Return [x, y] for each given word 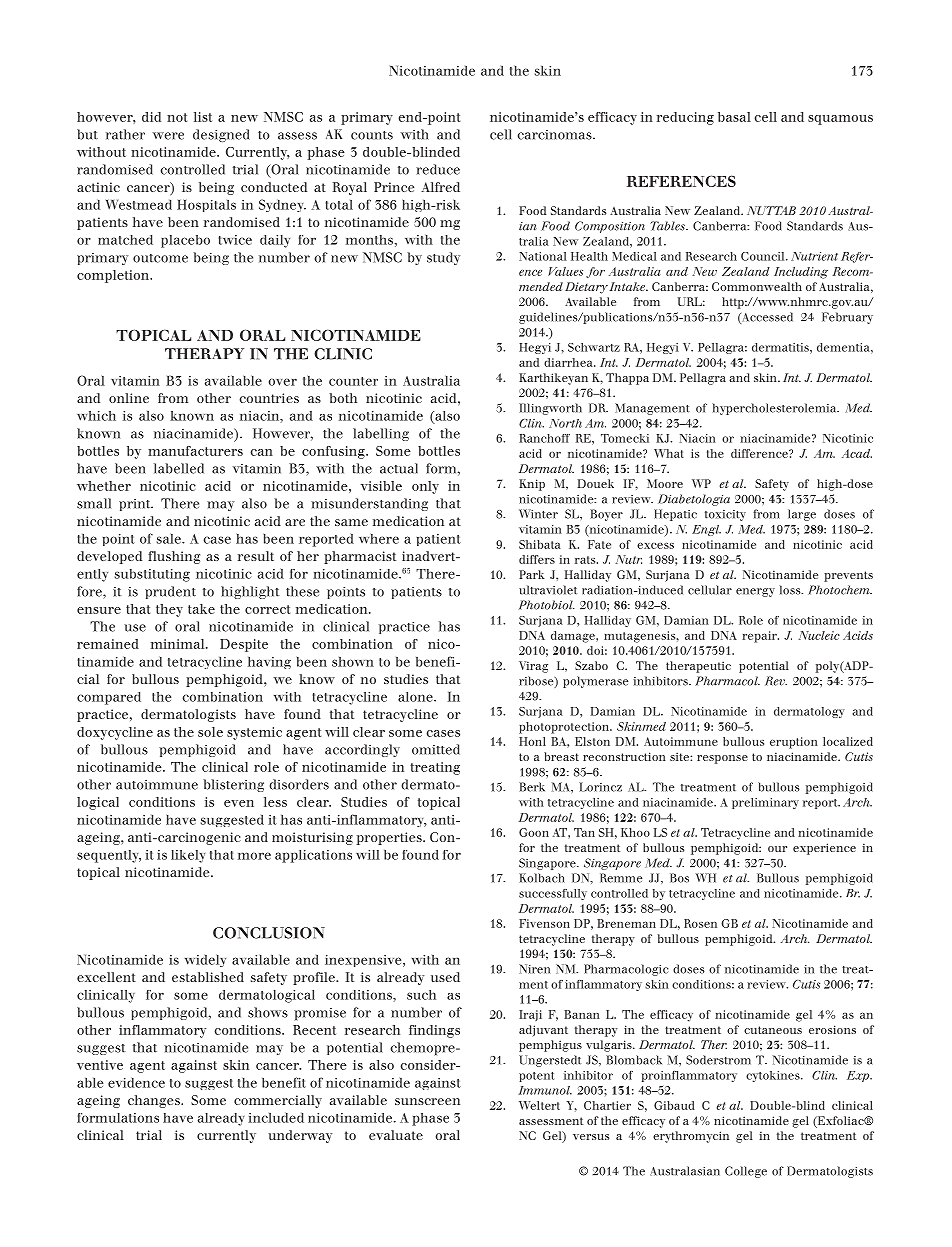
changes [155, 1101]
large [802, 515]
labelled [179, 468]
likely [188, 856]
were [168, 136]
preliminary [765, 803]
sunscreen [427, 1101]
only [425, 487]
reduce [438, 169]
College [746, 1172]
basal [734, 117]
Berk [532, 787]
